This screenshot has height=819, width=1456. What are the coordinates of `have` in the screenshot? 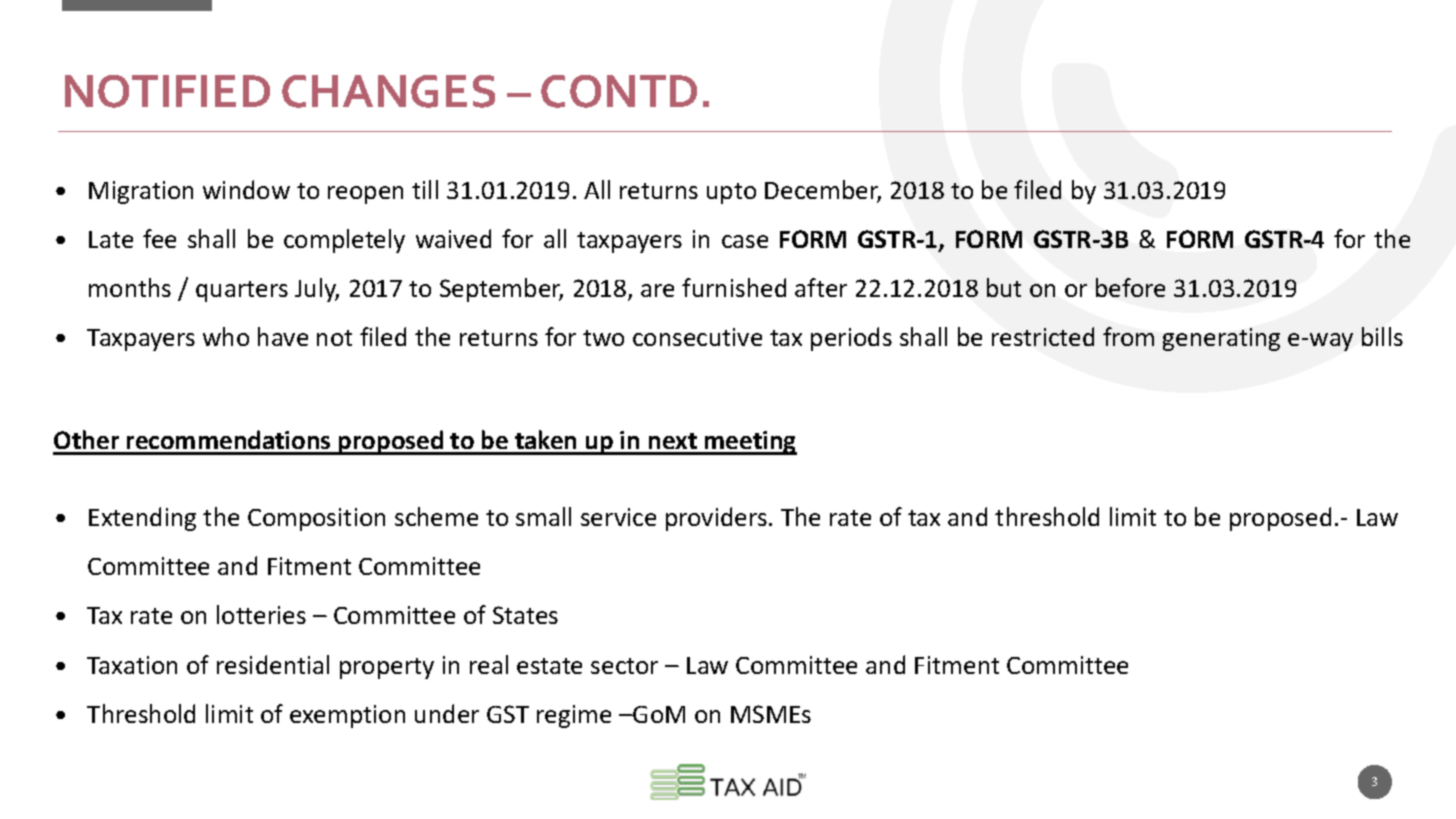 It's located at (283, 336).
